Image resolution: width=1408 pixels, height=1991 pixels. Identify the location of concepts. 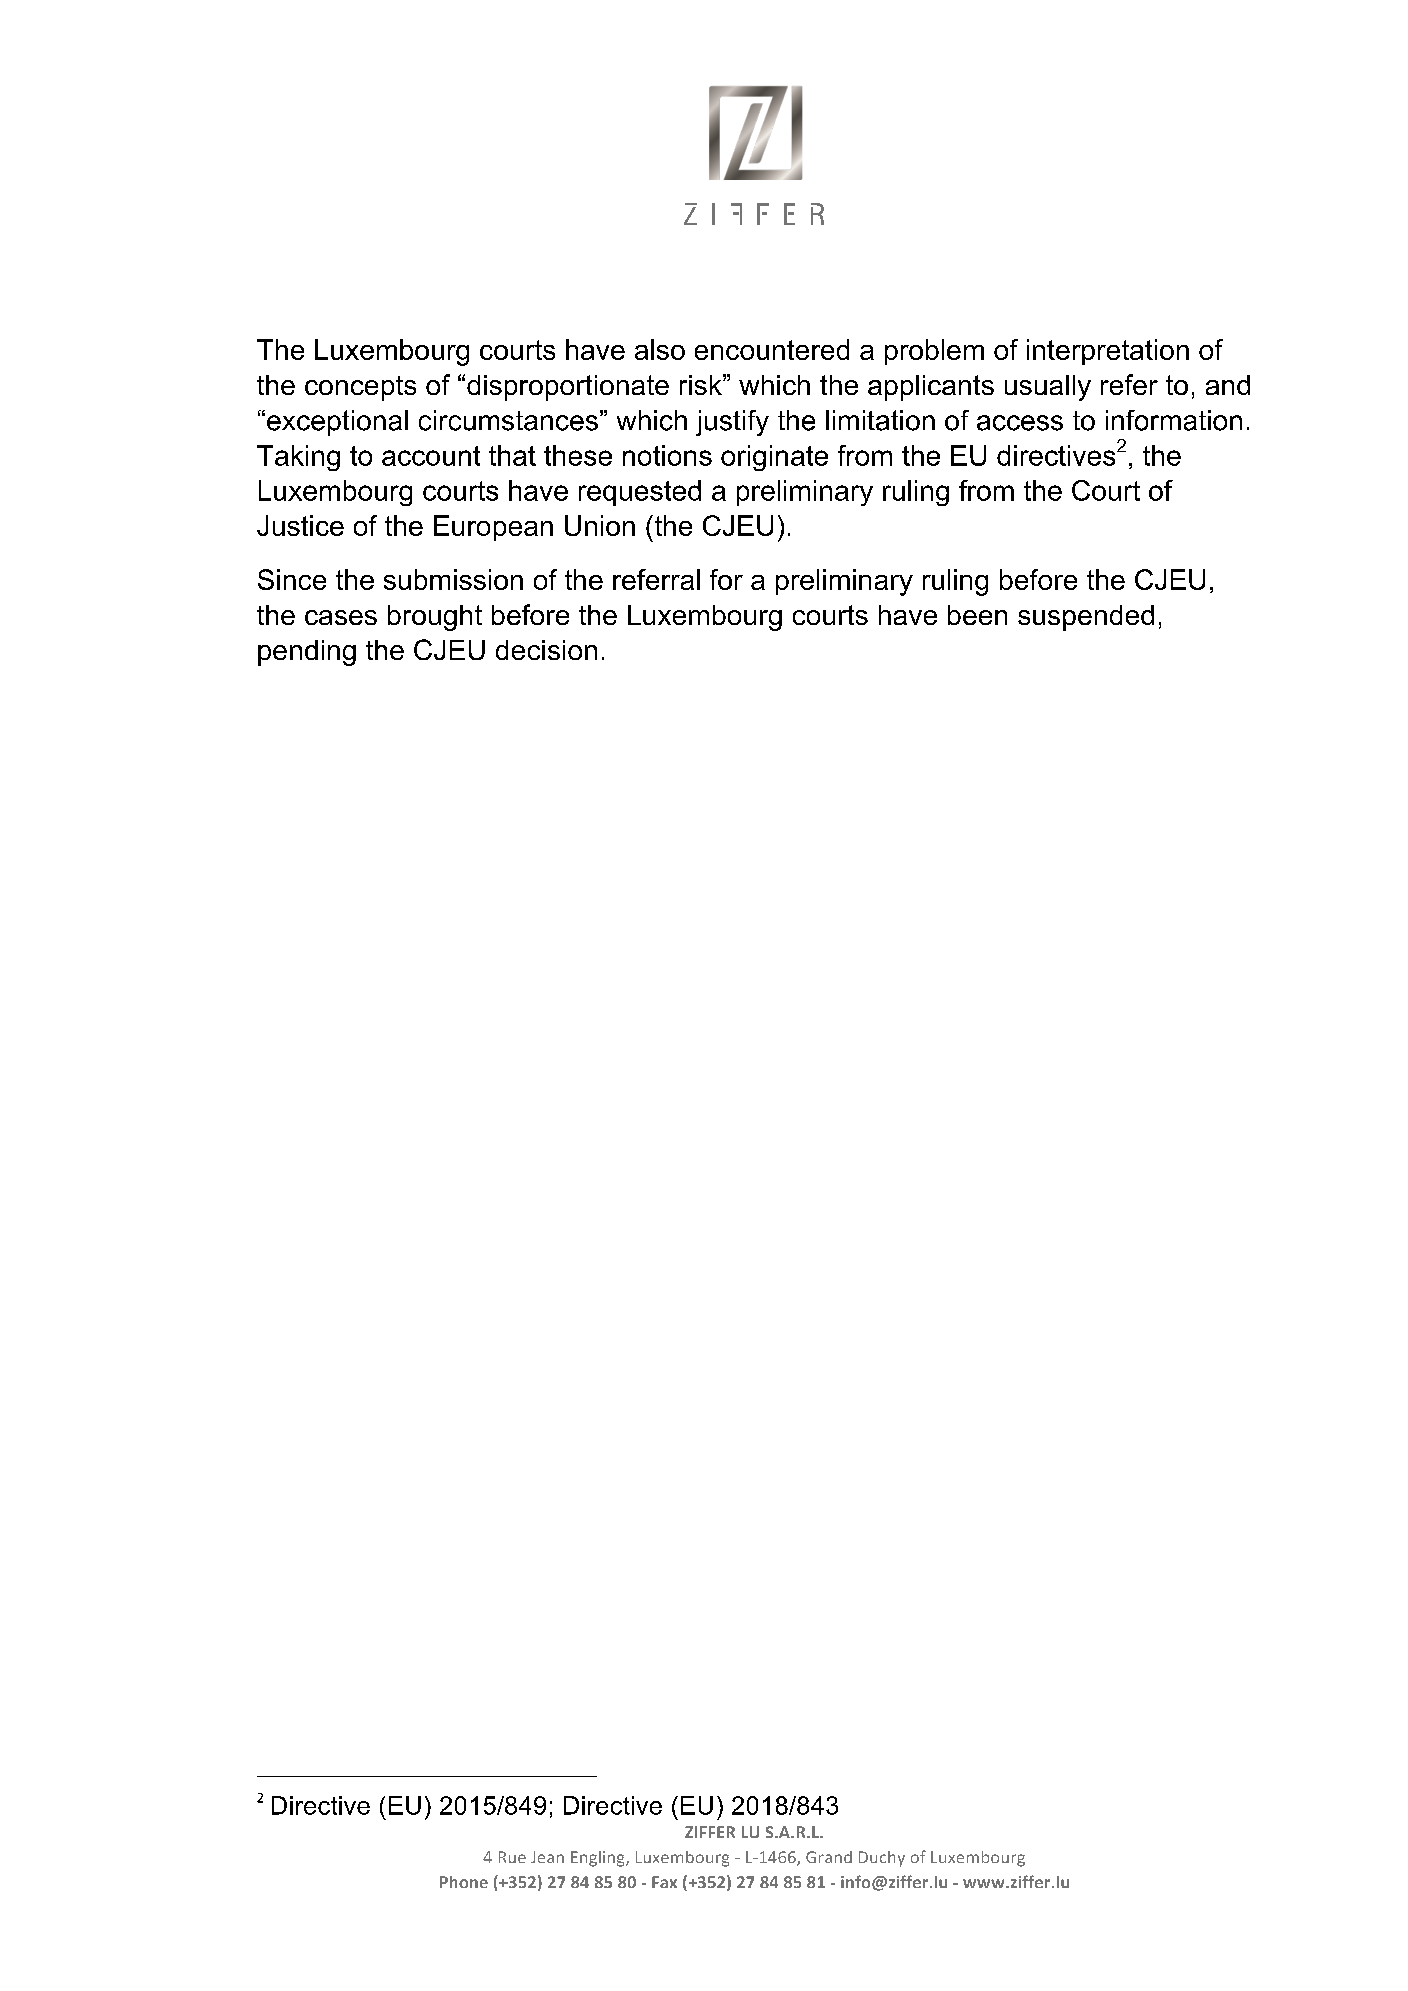
(360, 388).
